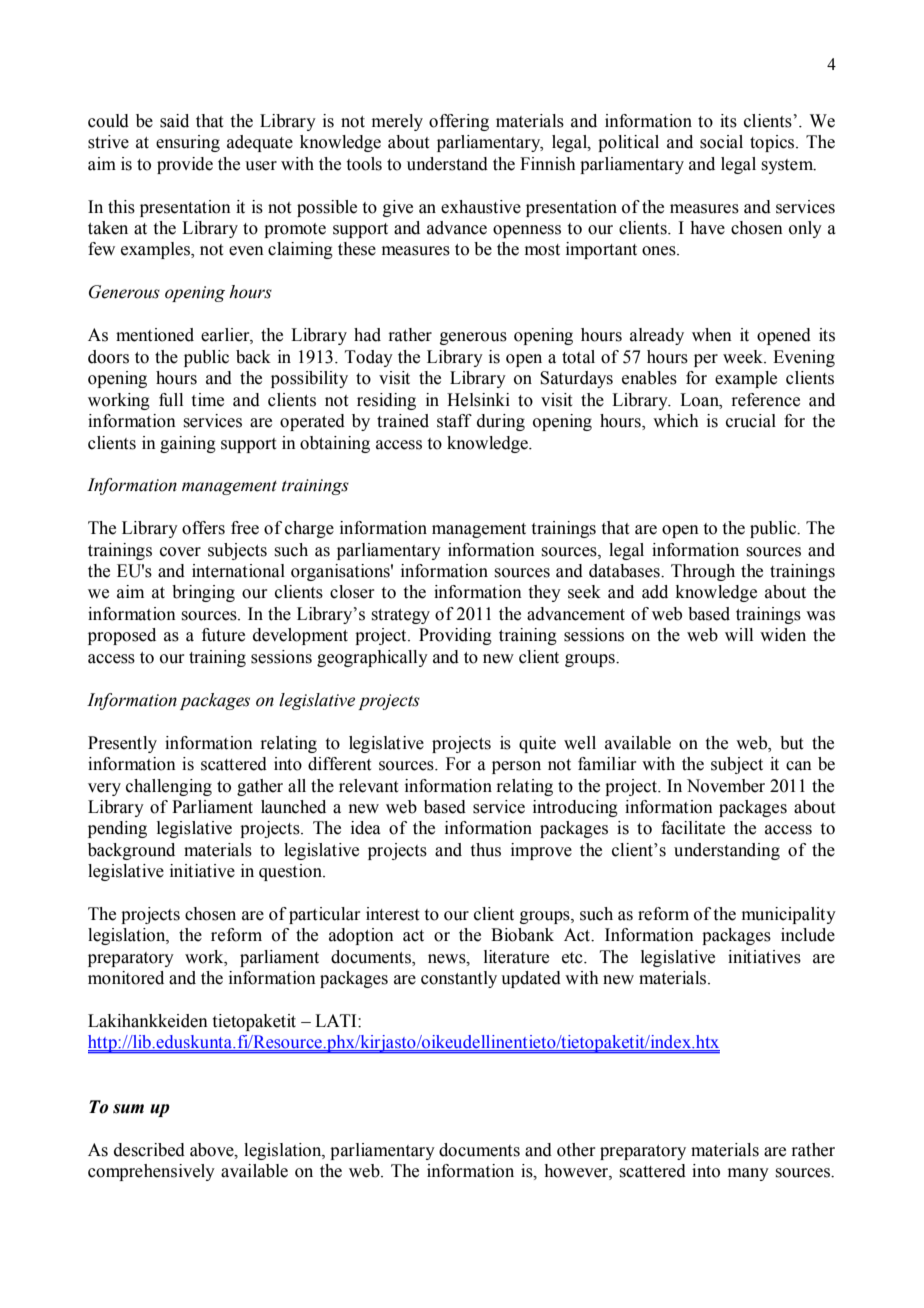  What do you see at coordinates (455, 636) in the screenshot?
I see `Providing` at bounding box center [455, 636].
